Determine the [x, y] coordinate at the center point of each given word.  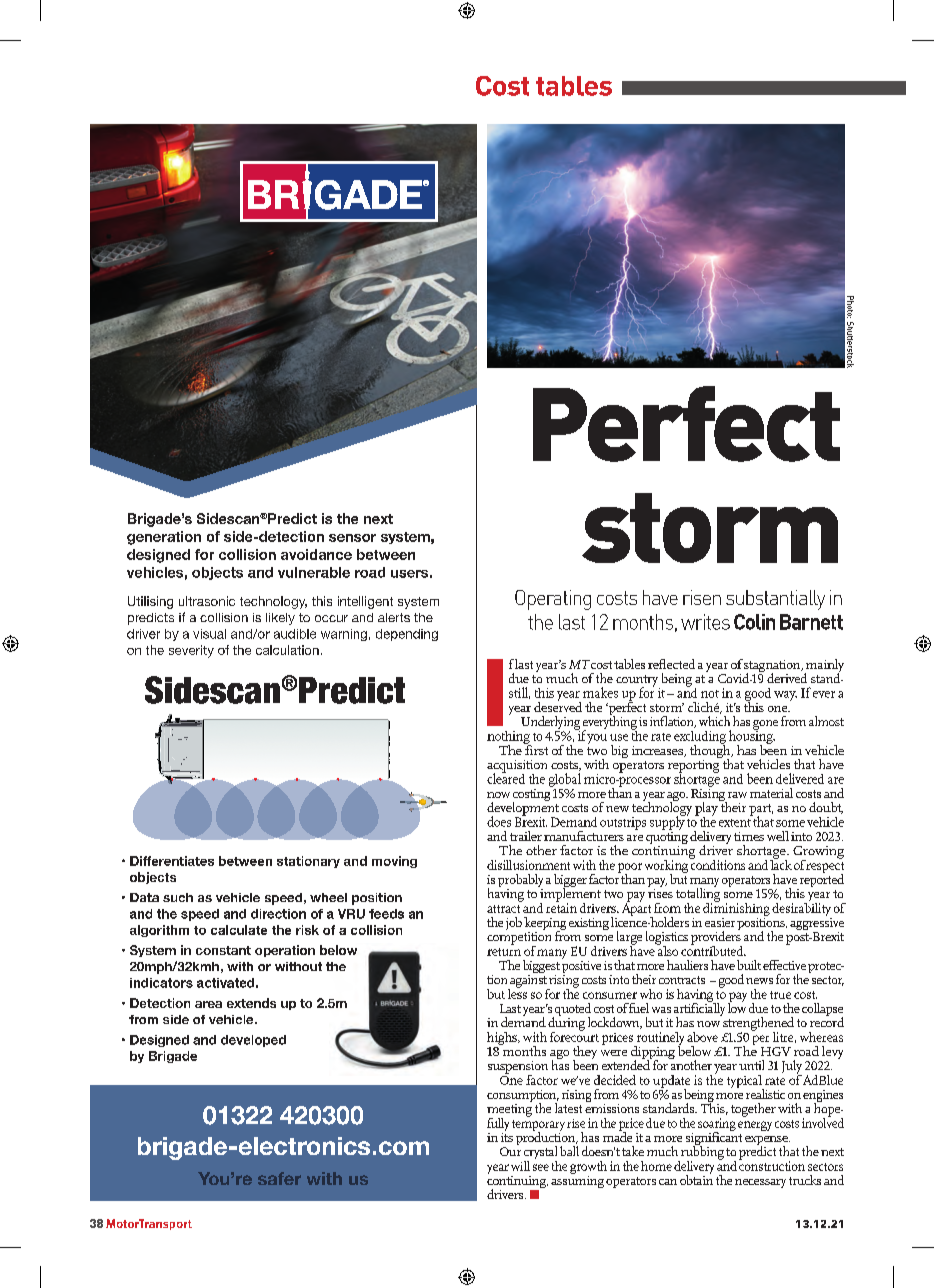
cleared [506, 777]
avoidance [316, 554]
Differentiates [172, 861]
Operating [553, 600]
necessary [760, 1183]
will [520, 1166]
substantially [775, 600]
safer [279, 1178]
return [504, 952]
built [749, 965]
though [711, 751]
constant [223, 950]
